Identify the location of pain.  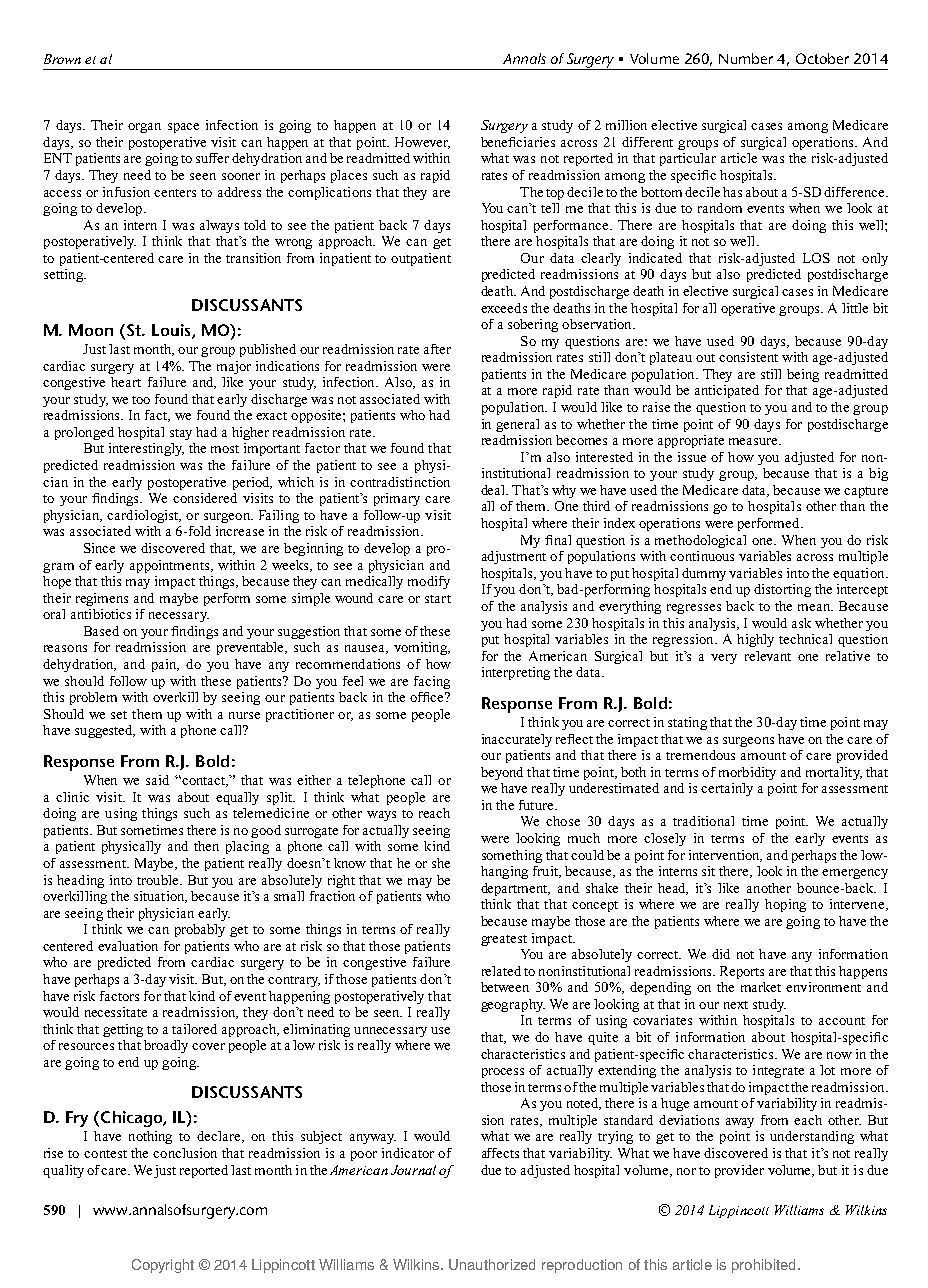
(165, 665).
